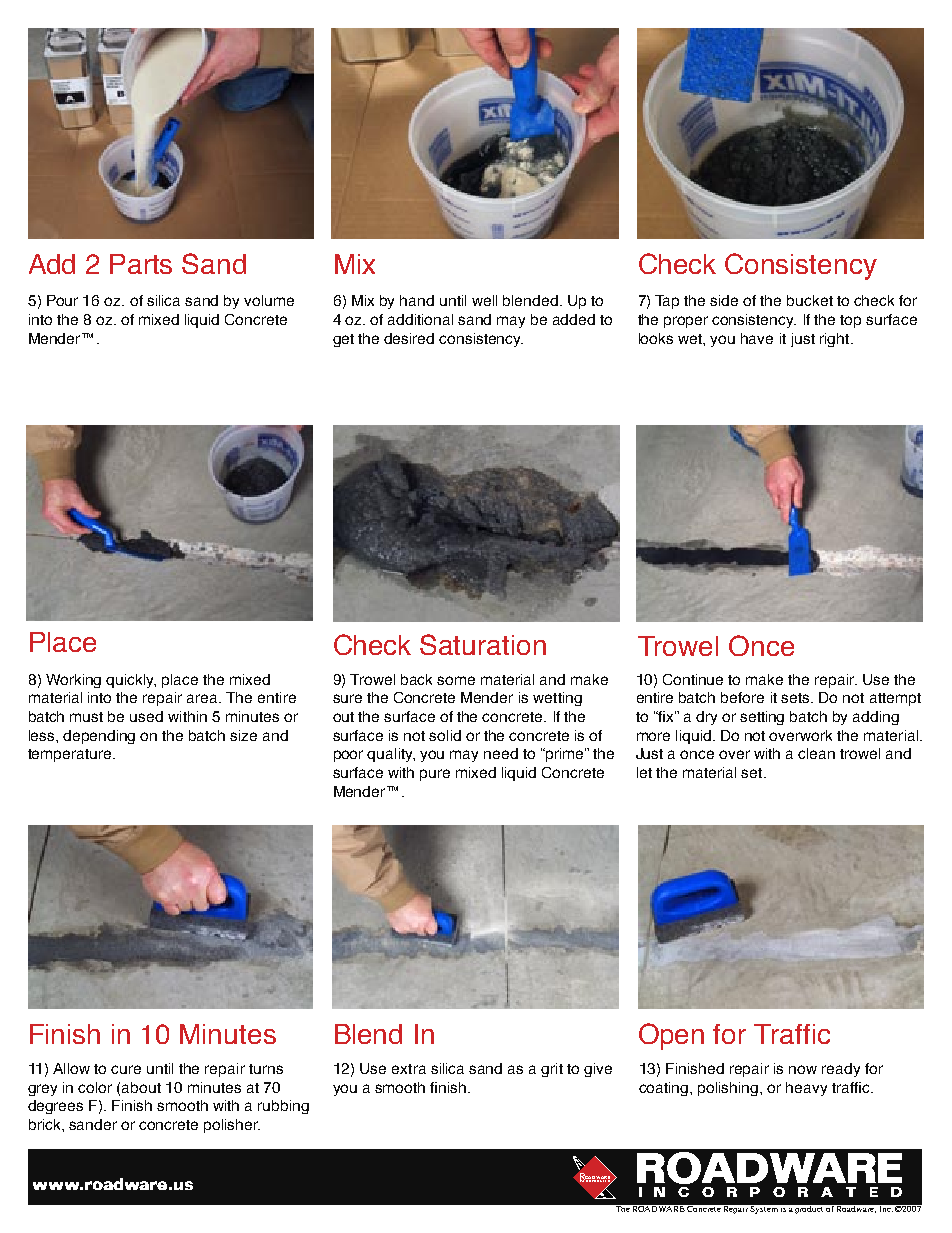 This image has height=1233, width=952. I want to click on side, so click(724, 300).
